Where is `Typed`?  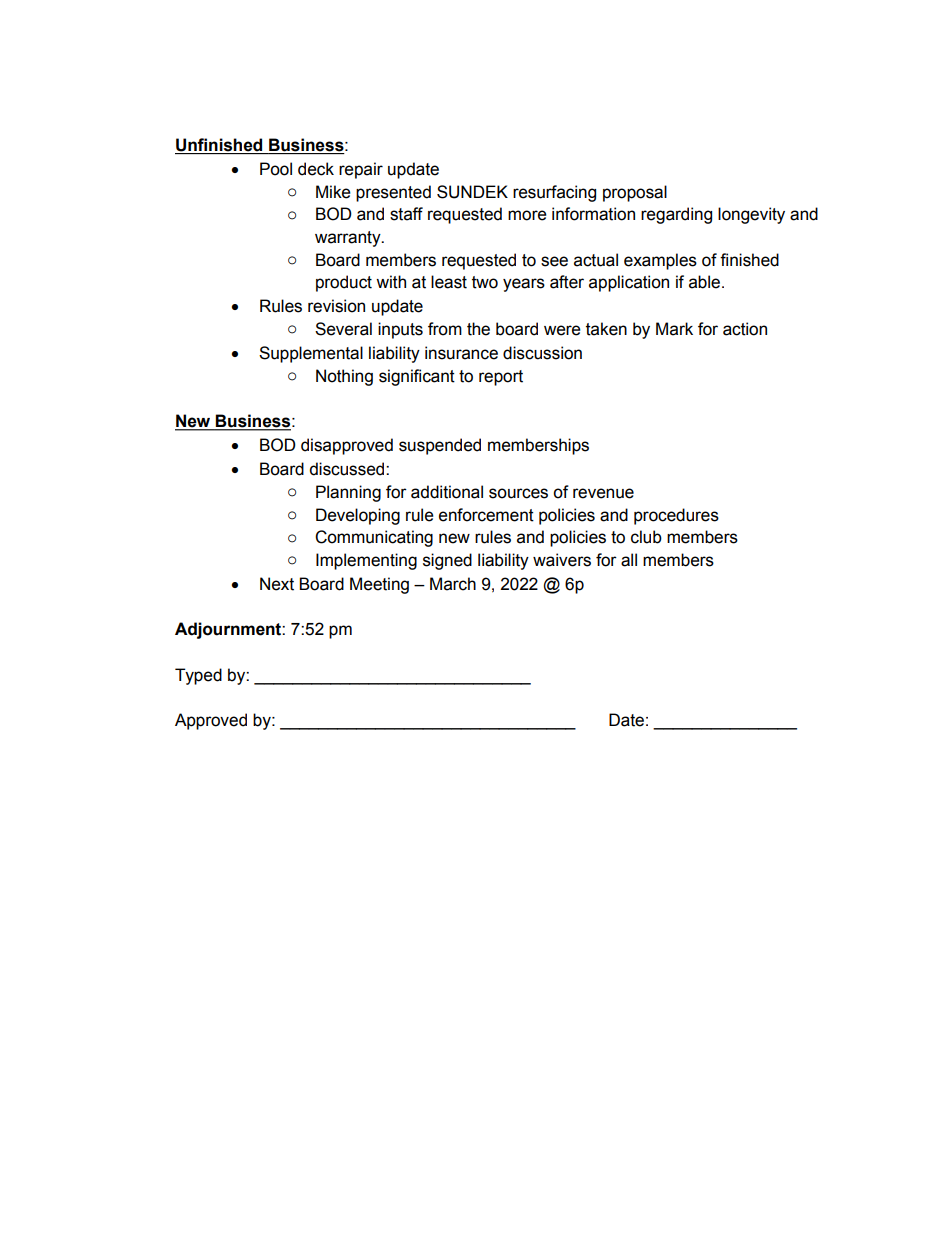
Typed is located at coordinates (198, 676).
